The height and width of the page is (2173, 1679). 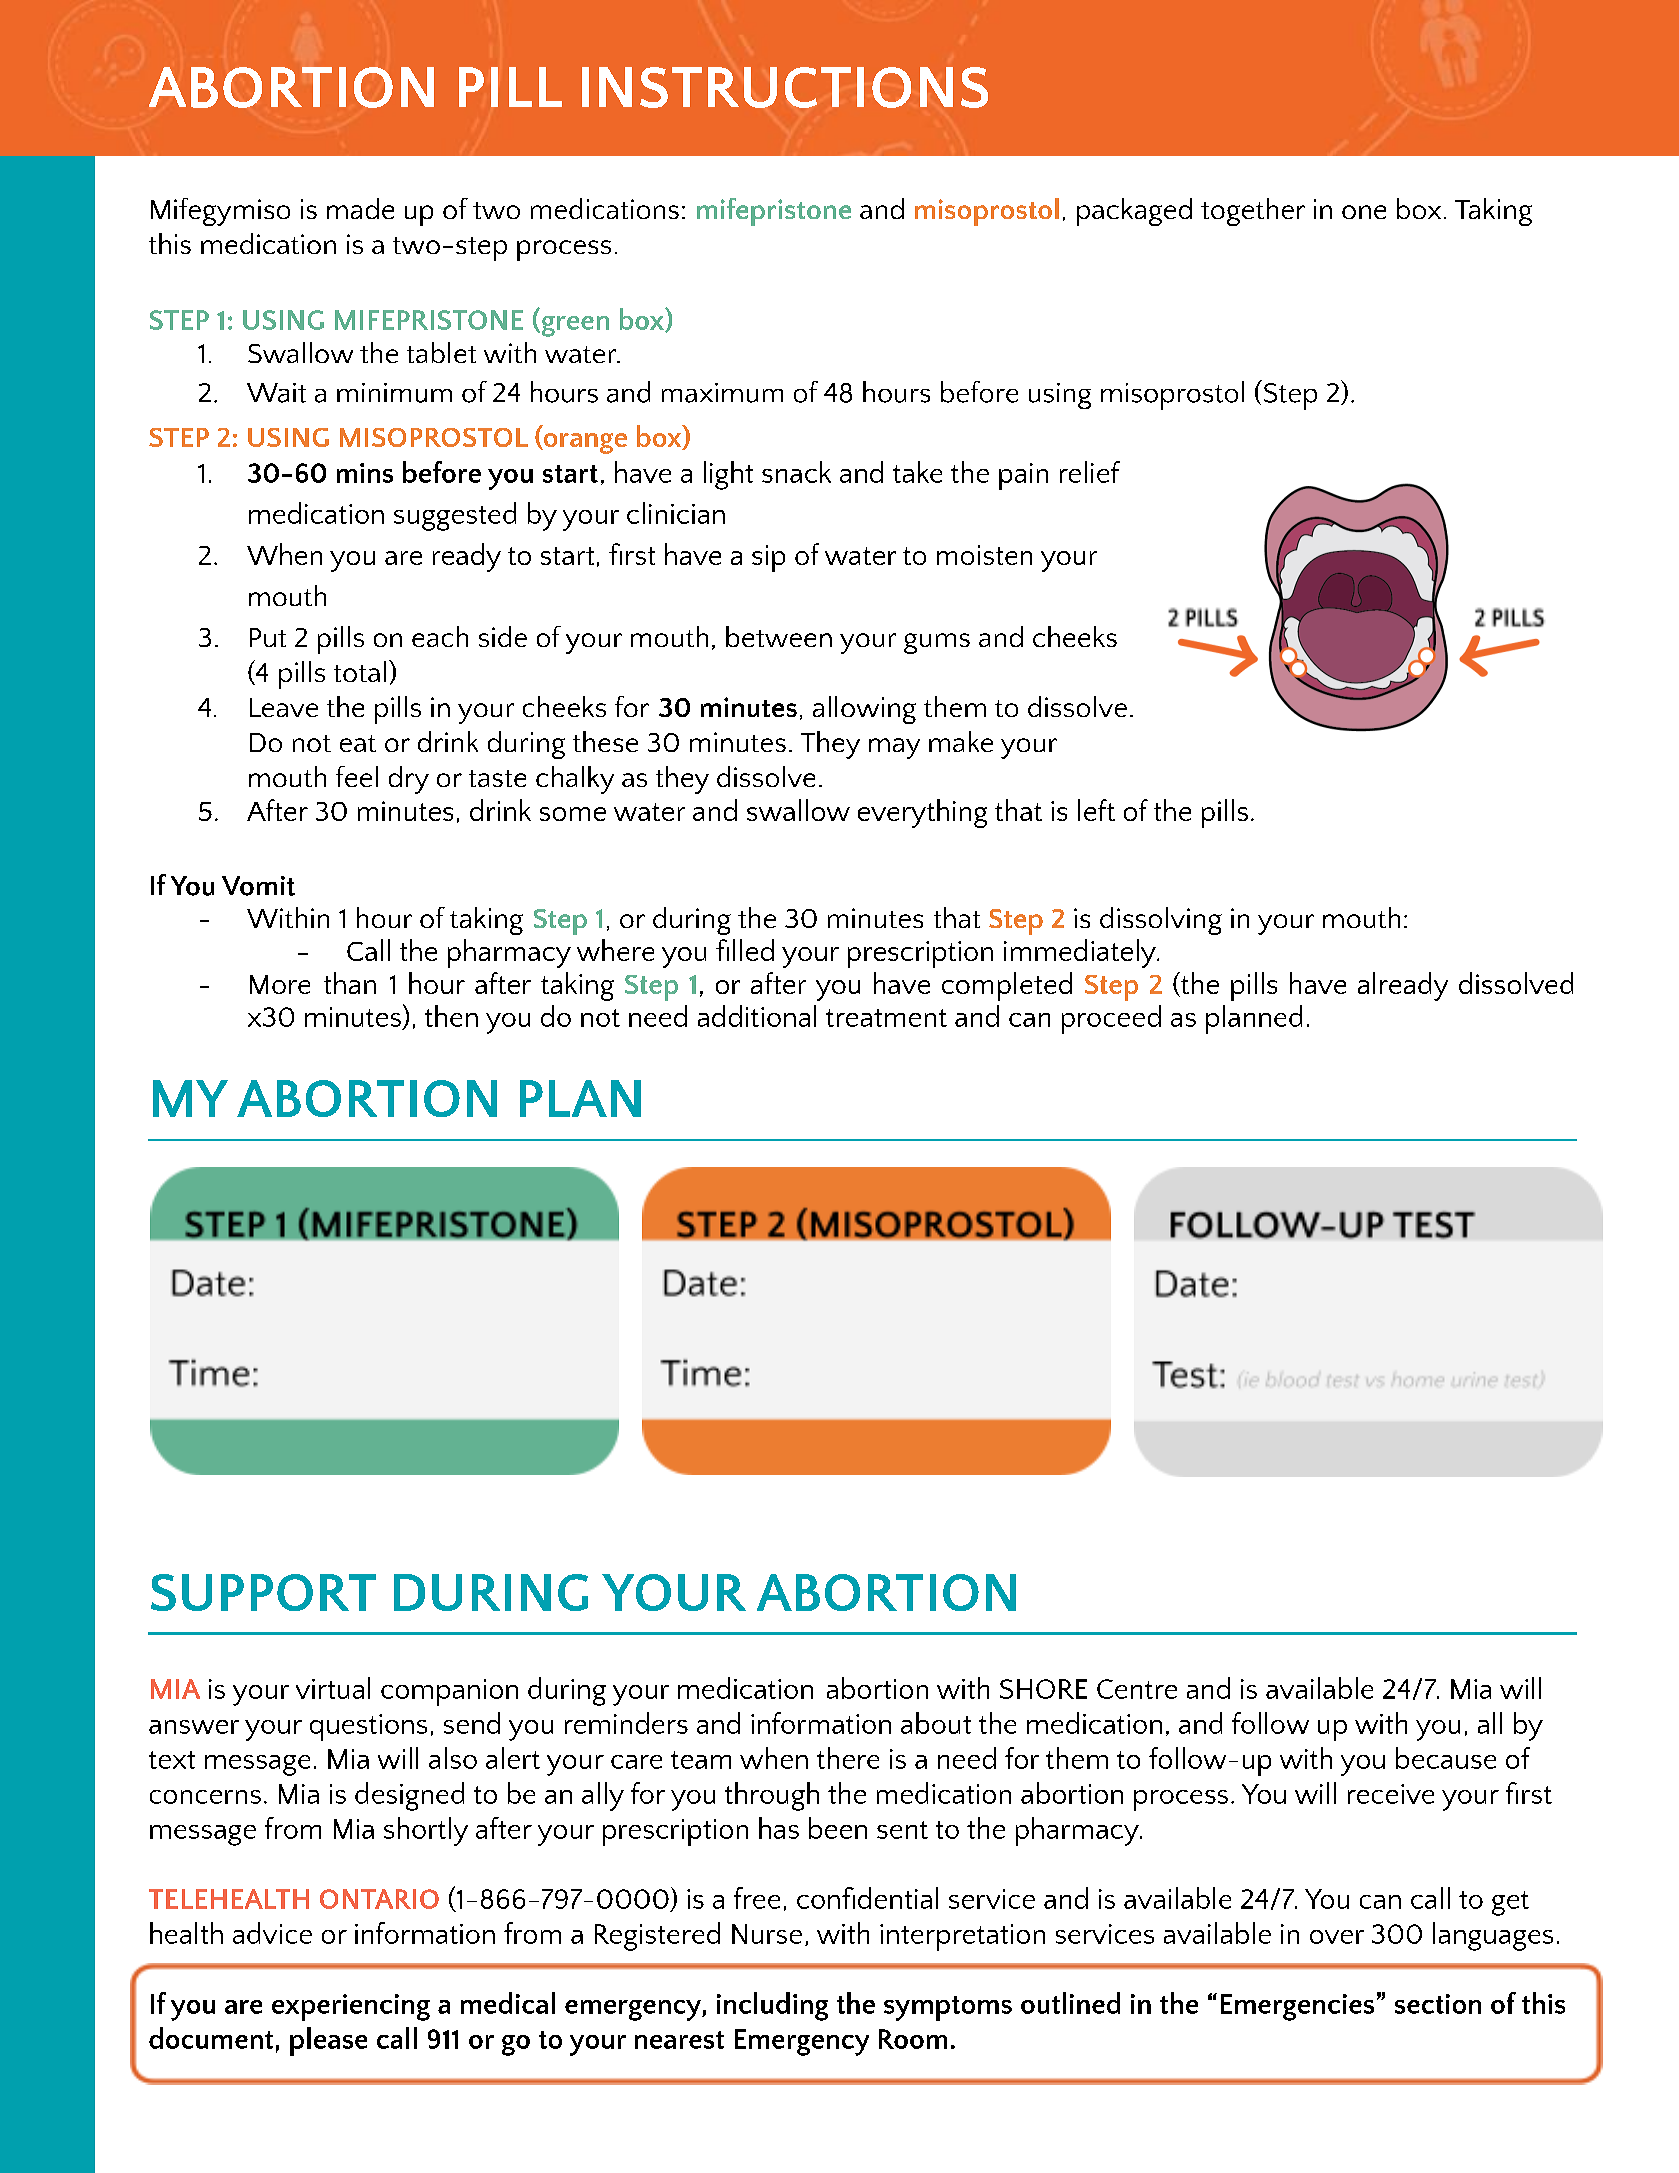 What do you see at coordinates (360, 208) in the page?
I see `made` at bounding box center [360, 208].
